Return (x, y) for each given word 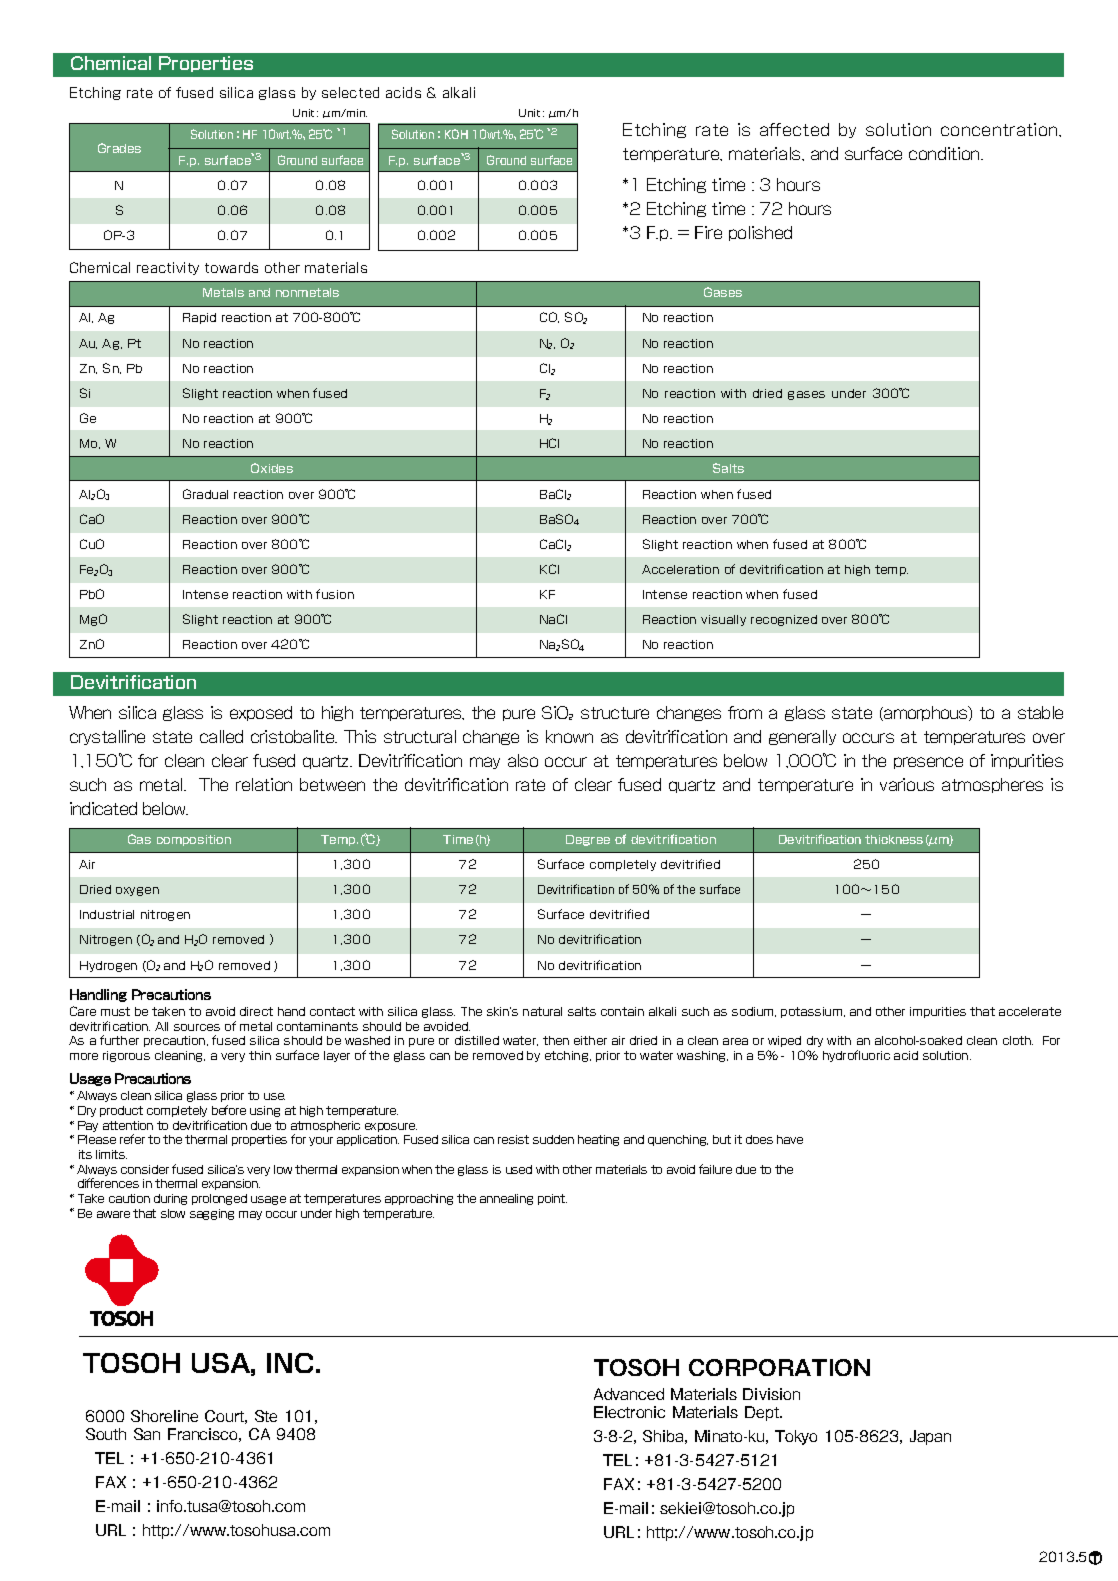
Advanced (629, 1394)
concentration (1000, 129)
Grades (119, 148)
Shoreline (164, 1416)
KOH (456, 134)
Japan (930, 1437)
